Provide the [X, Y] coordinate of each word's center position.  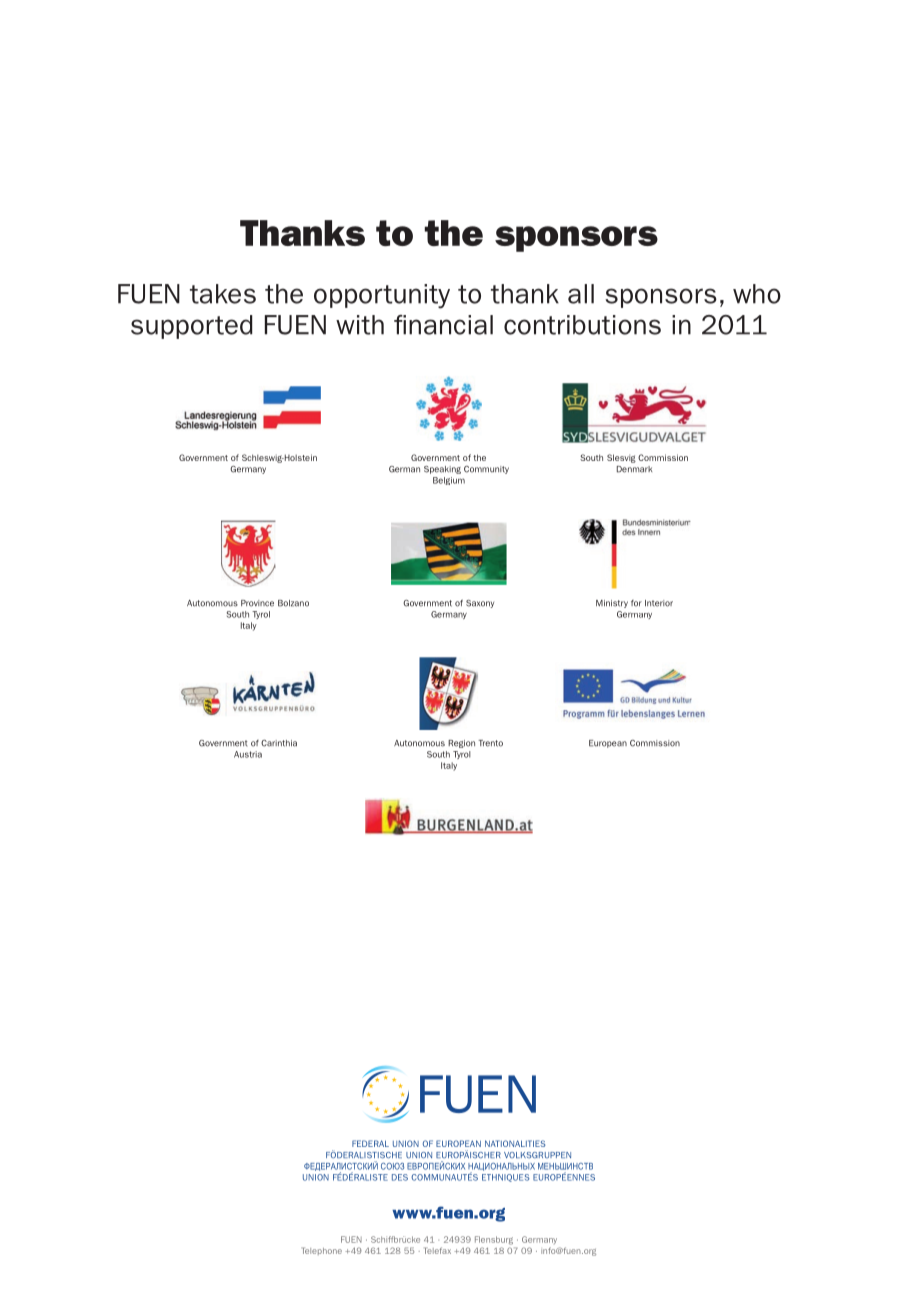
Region [461, 744]
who [757, 294]
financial [443, 325]
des [400, 1177]
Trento [491, 743]
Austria [248, 754]
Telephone [322, 1251]
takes [223, 294]
